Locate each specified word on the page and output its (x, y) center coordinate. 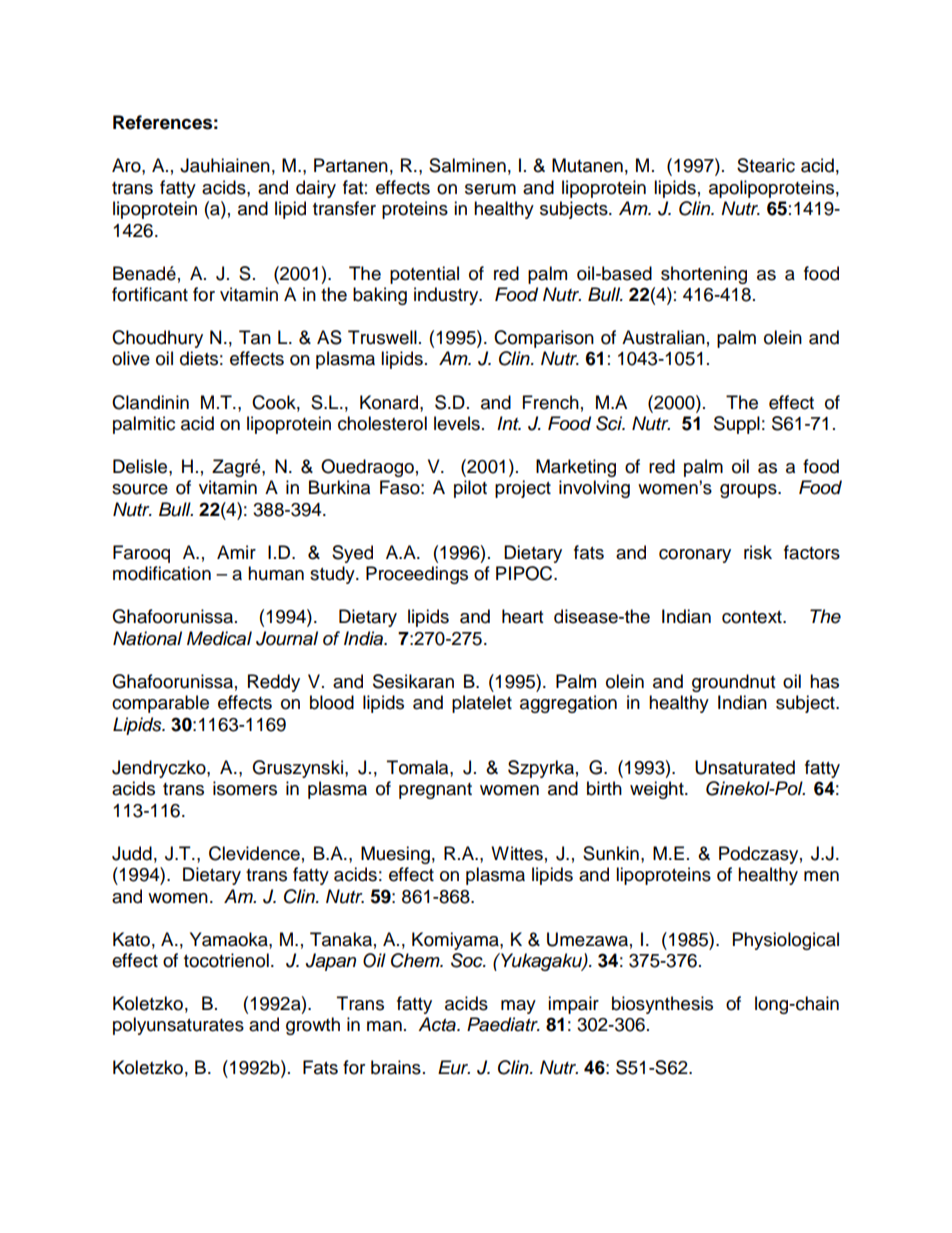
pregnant (435, 791)
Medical (219, 638)
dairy (316, 189)
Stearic (766, 165)
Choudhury (157, 339)
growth (313, 1026)
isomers (245, 788)
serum (490, 189)
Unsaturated (745, 767)
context (753, 617)
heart (522, 616)
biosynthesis (662, 1005)
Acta (438, 1024)
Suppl (737, 425)
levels (457, 423)
